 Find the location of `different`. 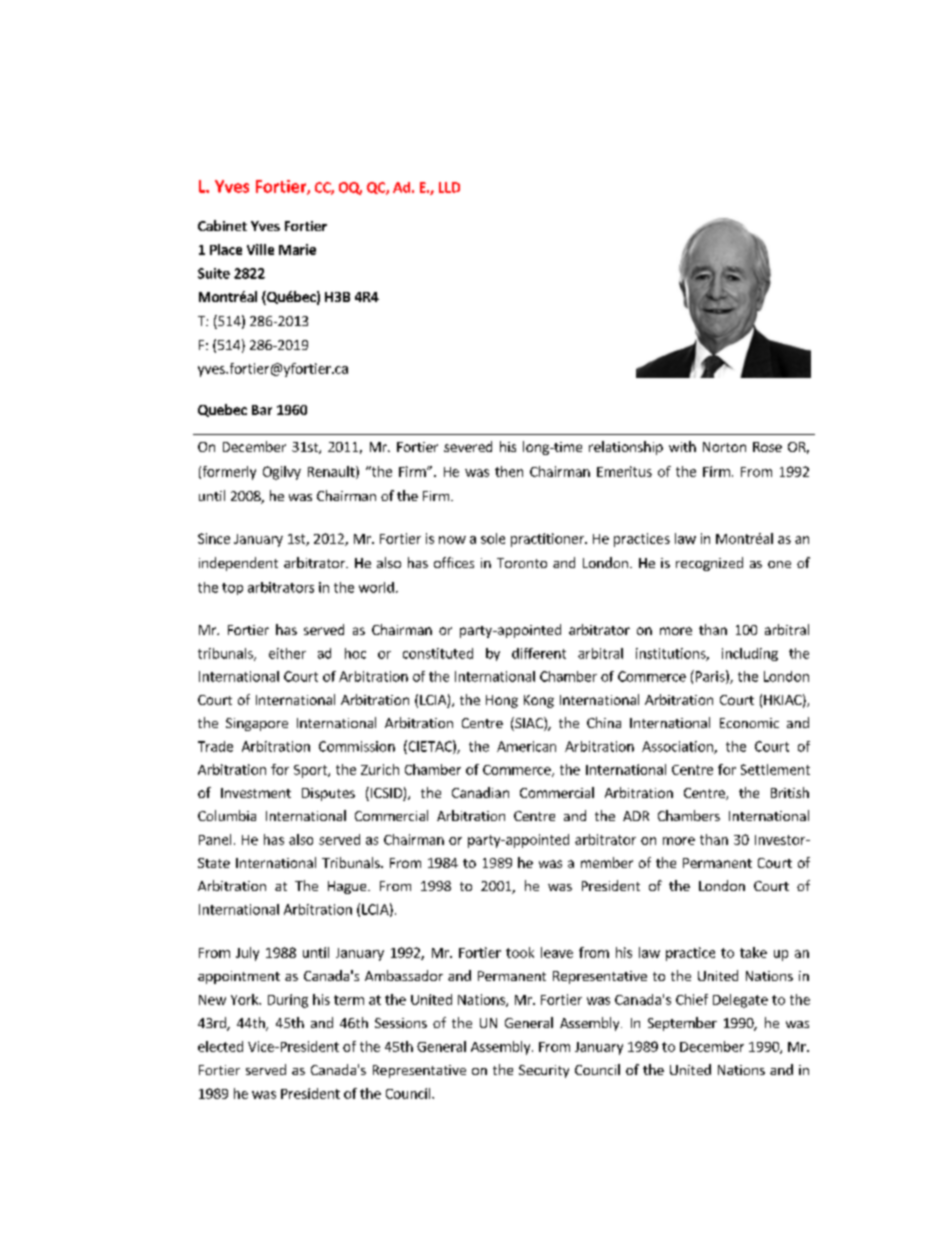

different is located at coordinates (539, 653).
